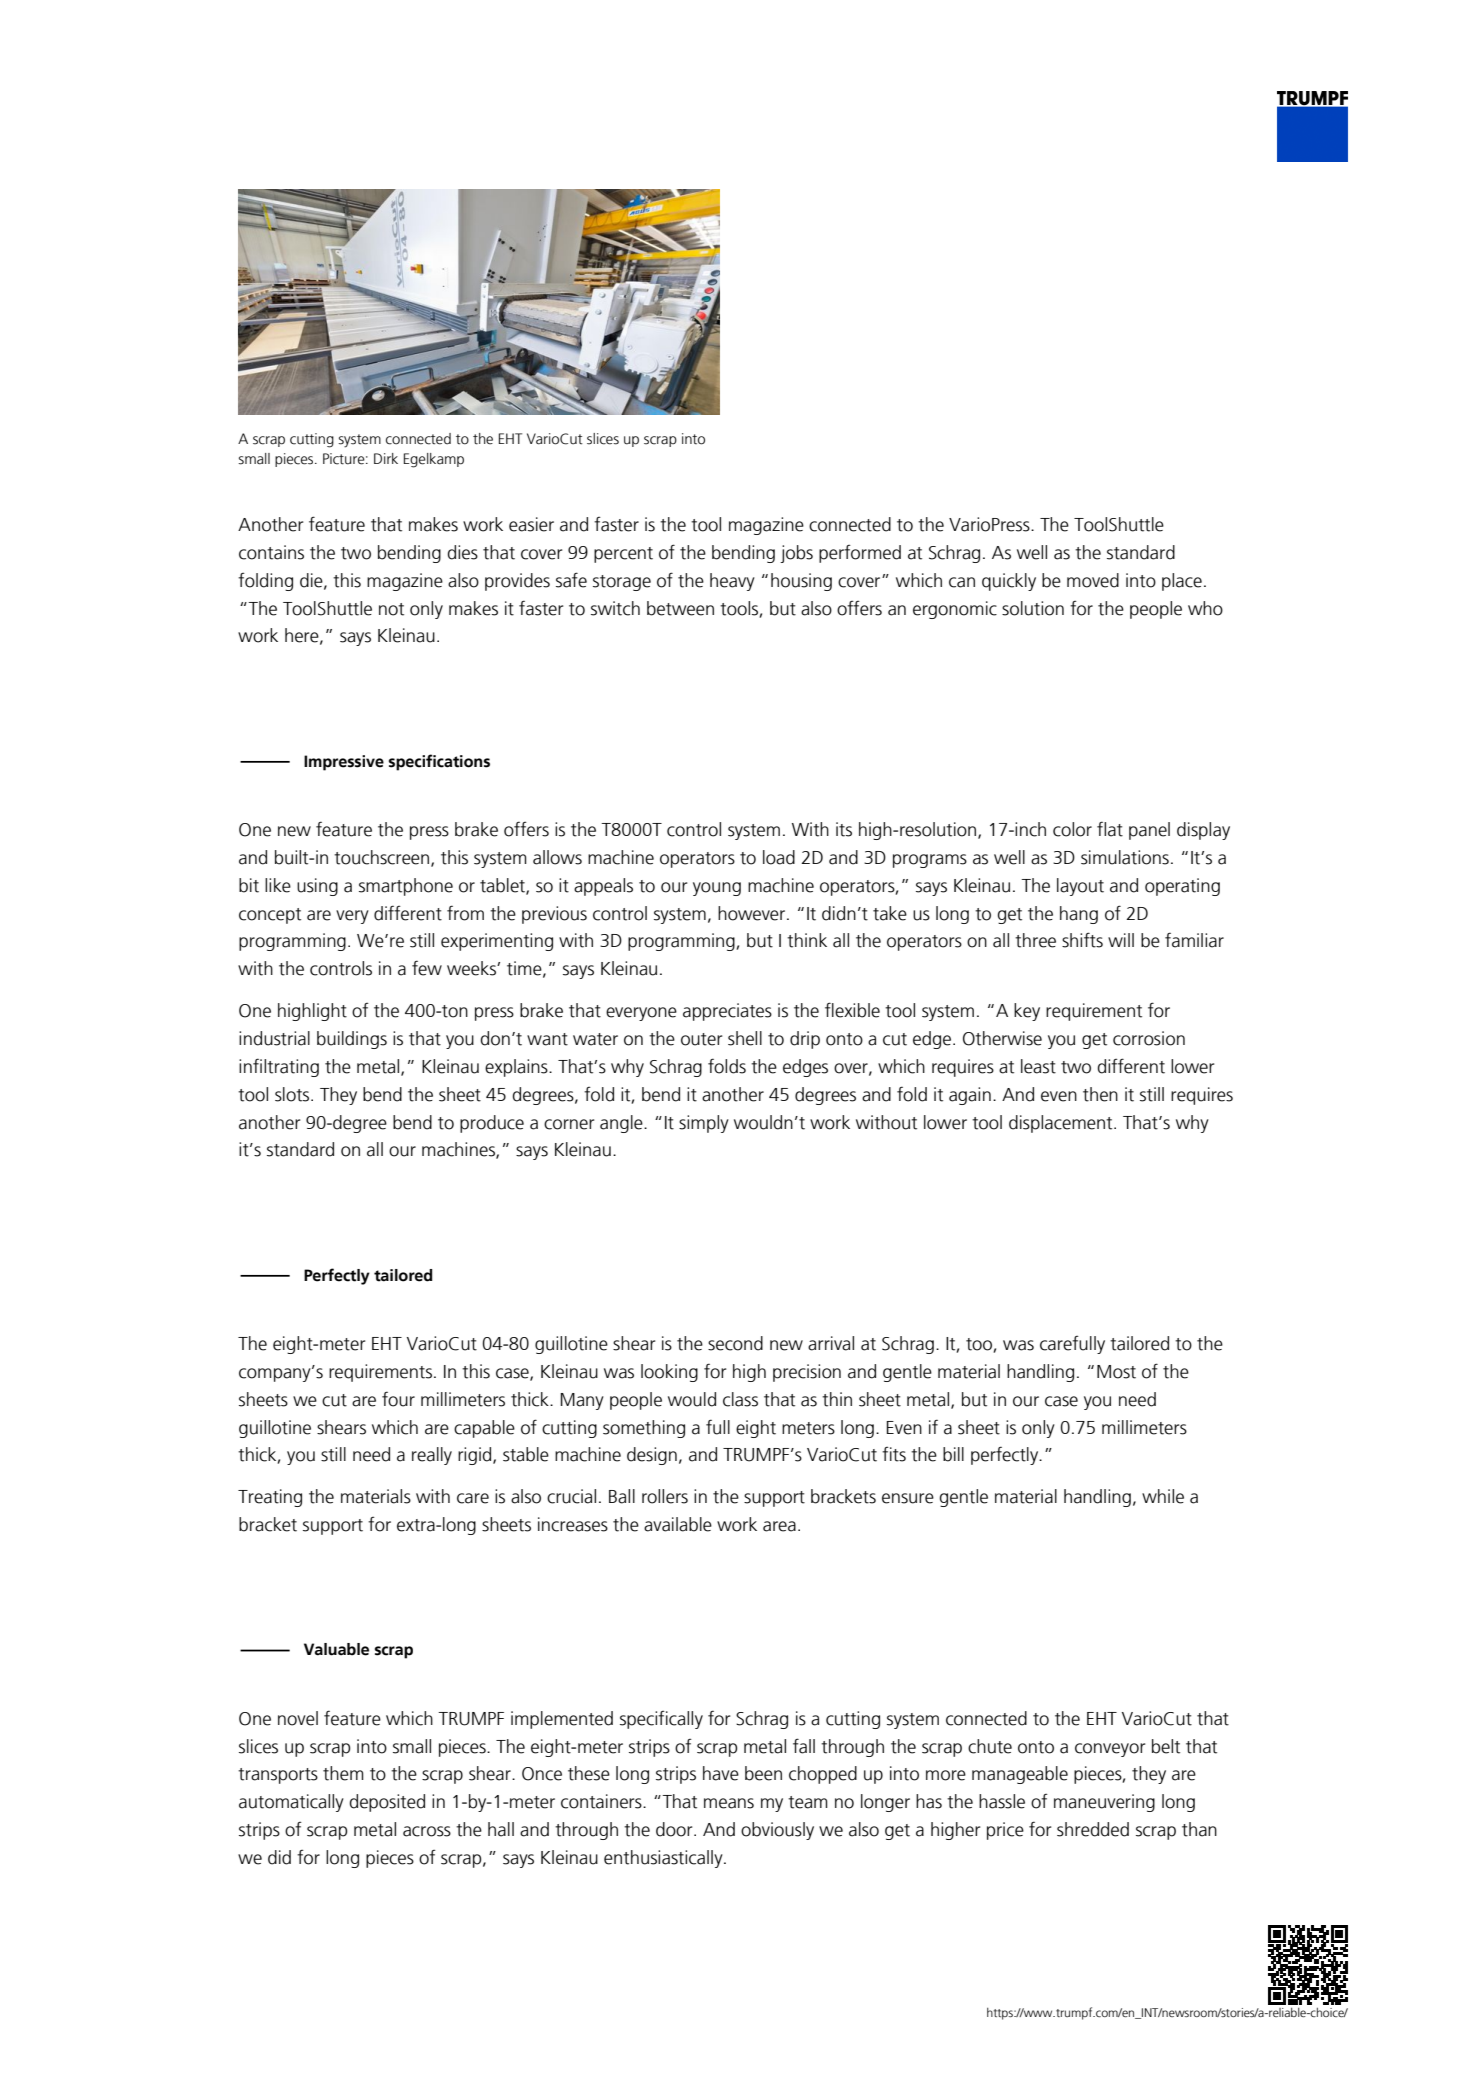 The width and height of the screenshot is (1474, 2084). I want to click on means, so click(729, 1803).
